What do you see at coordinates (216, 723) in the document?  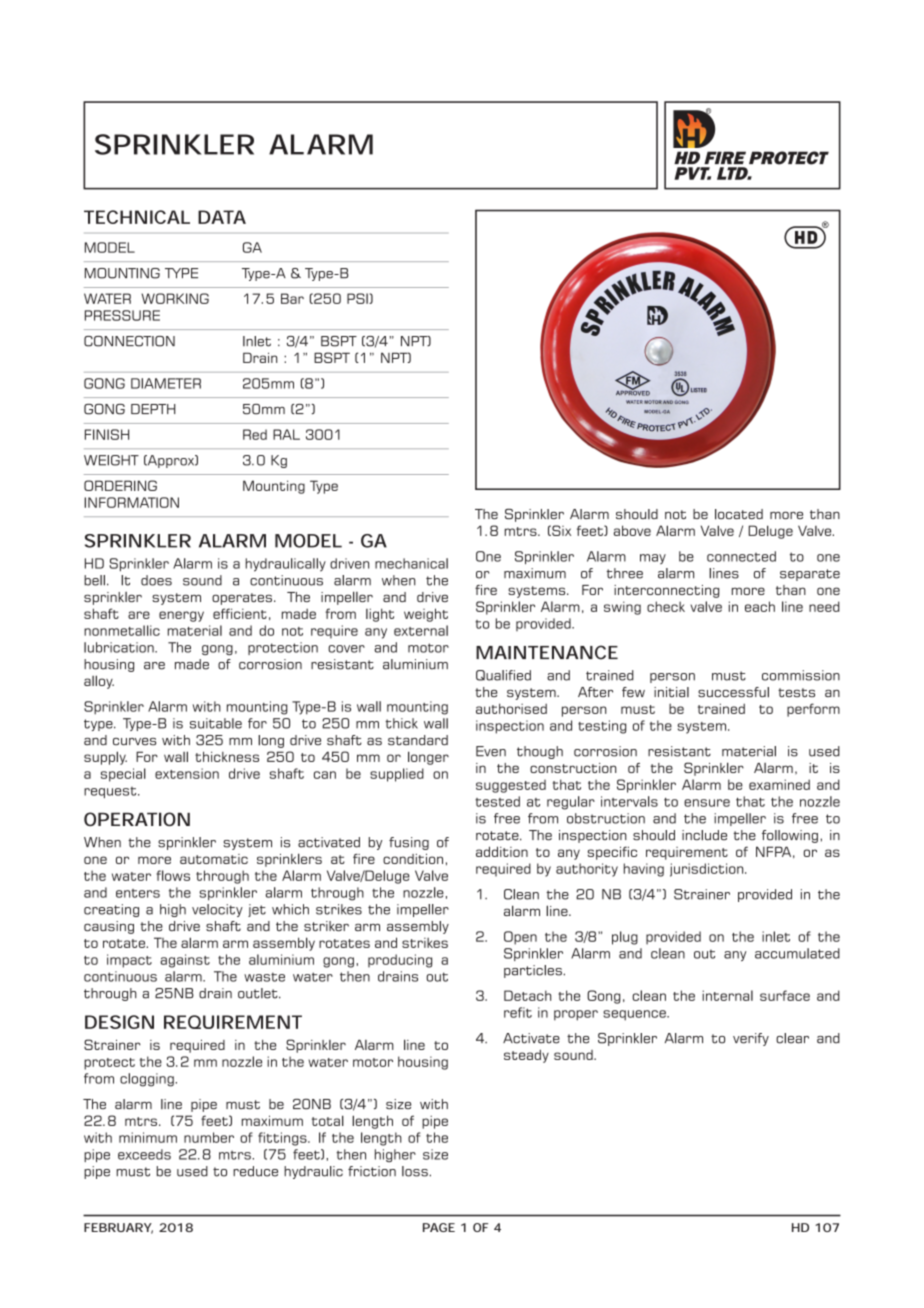 I see `suitable` at bounding box center [216, 723].
